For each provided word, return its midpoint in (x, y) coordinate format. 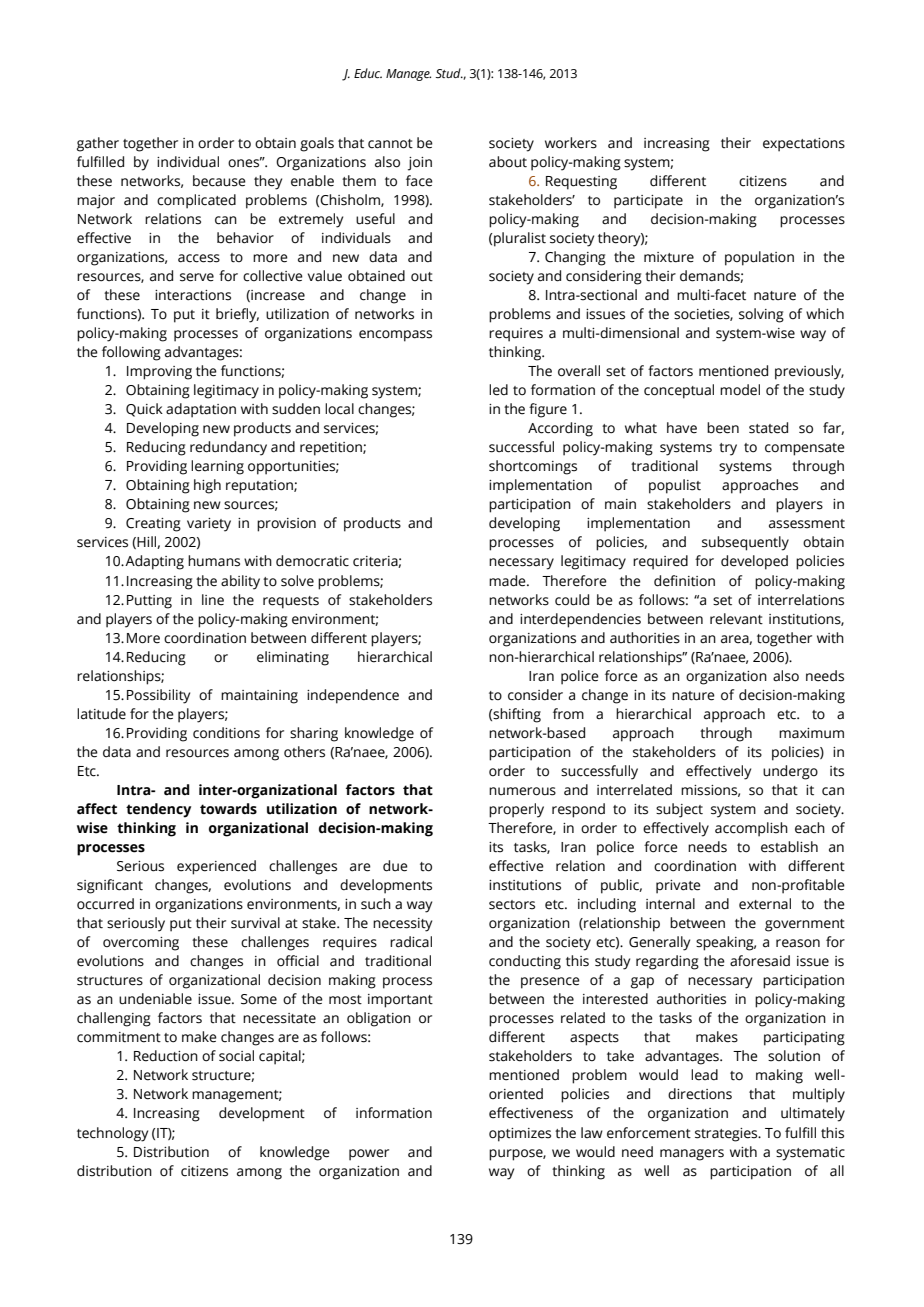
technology (112, 1134)
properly (516, 810)
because (219, 181)
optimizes (520, 1135)
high (207, 486)
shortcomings (533, 467)
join (420, 164)
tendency (158, 810)
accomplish (751, 829)
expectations (804, 145)
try (728, 449)
